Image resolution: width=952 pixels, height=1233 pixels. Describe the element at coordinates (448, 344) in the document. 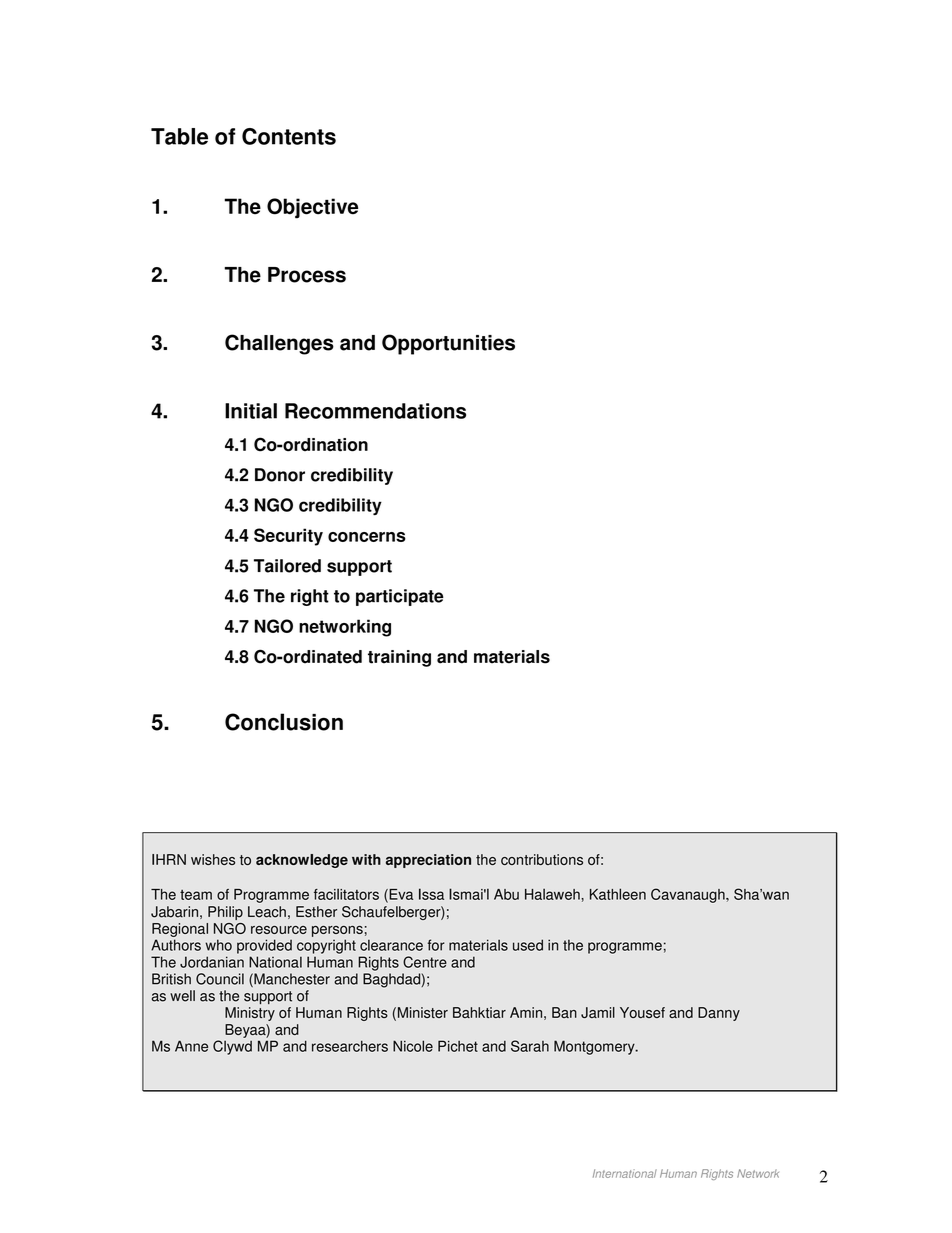

I see `Opportunities` at that location.
